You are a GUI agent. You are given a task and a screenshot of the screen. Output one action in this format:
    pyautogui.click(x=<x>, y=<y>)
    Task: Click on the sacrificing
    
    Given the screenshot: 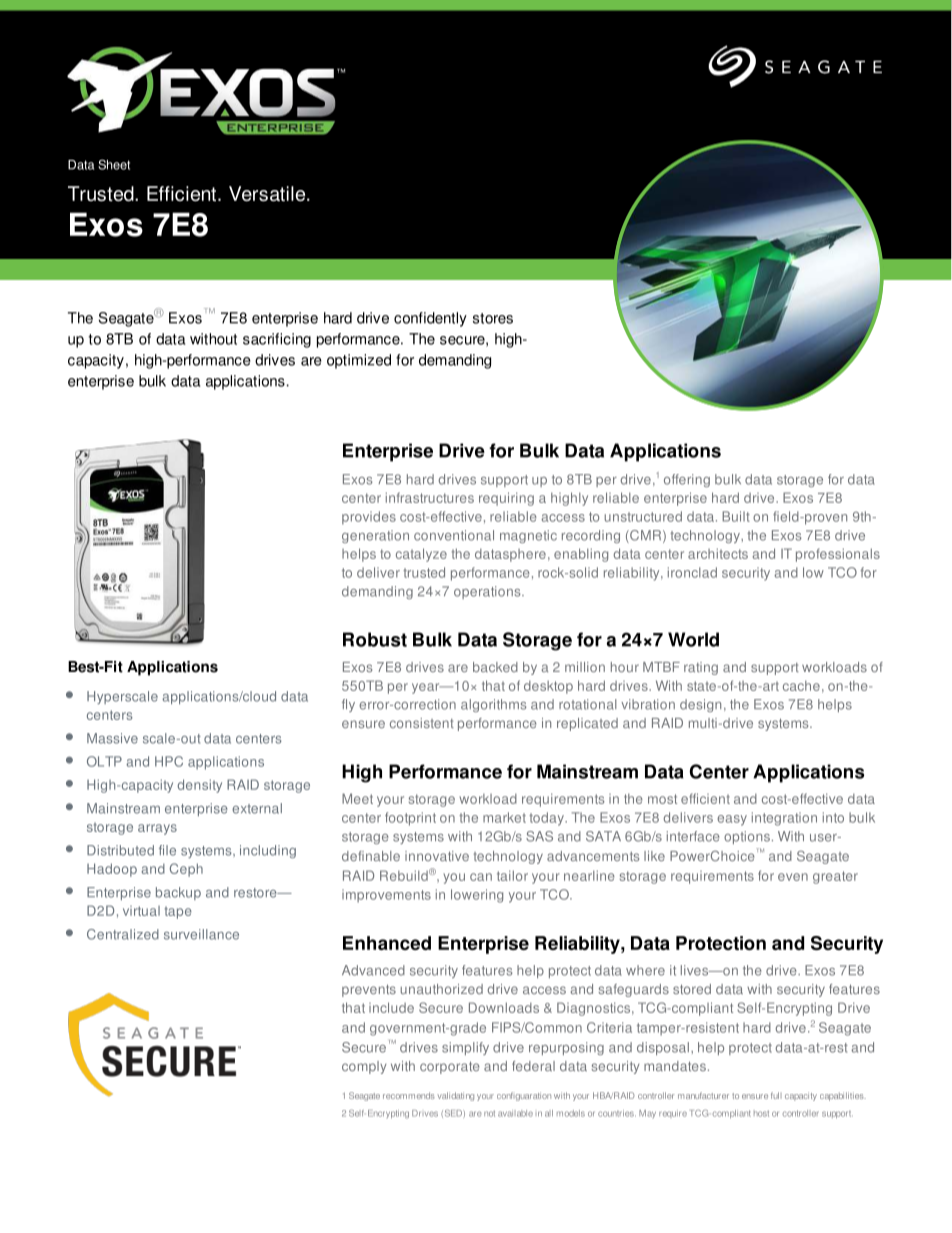 What is the action you would take?
    pyautogui.click(x=277, y=340)
